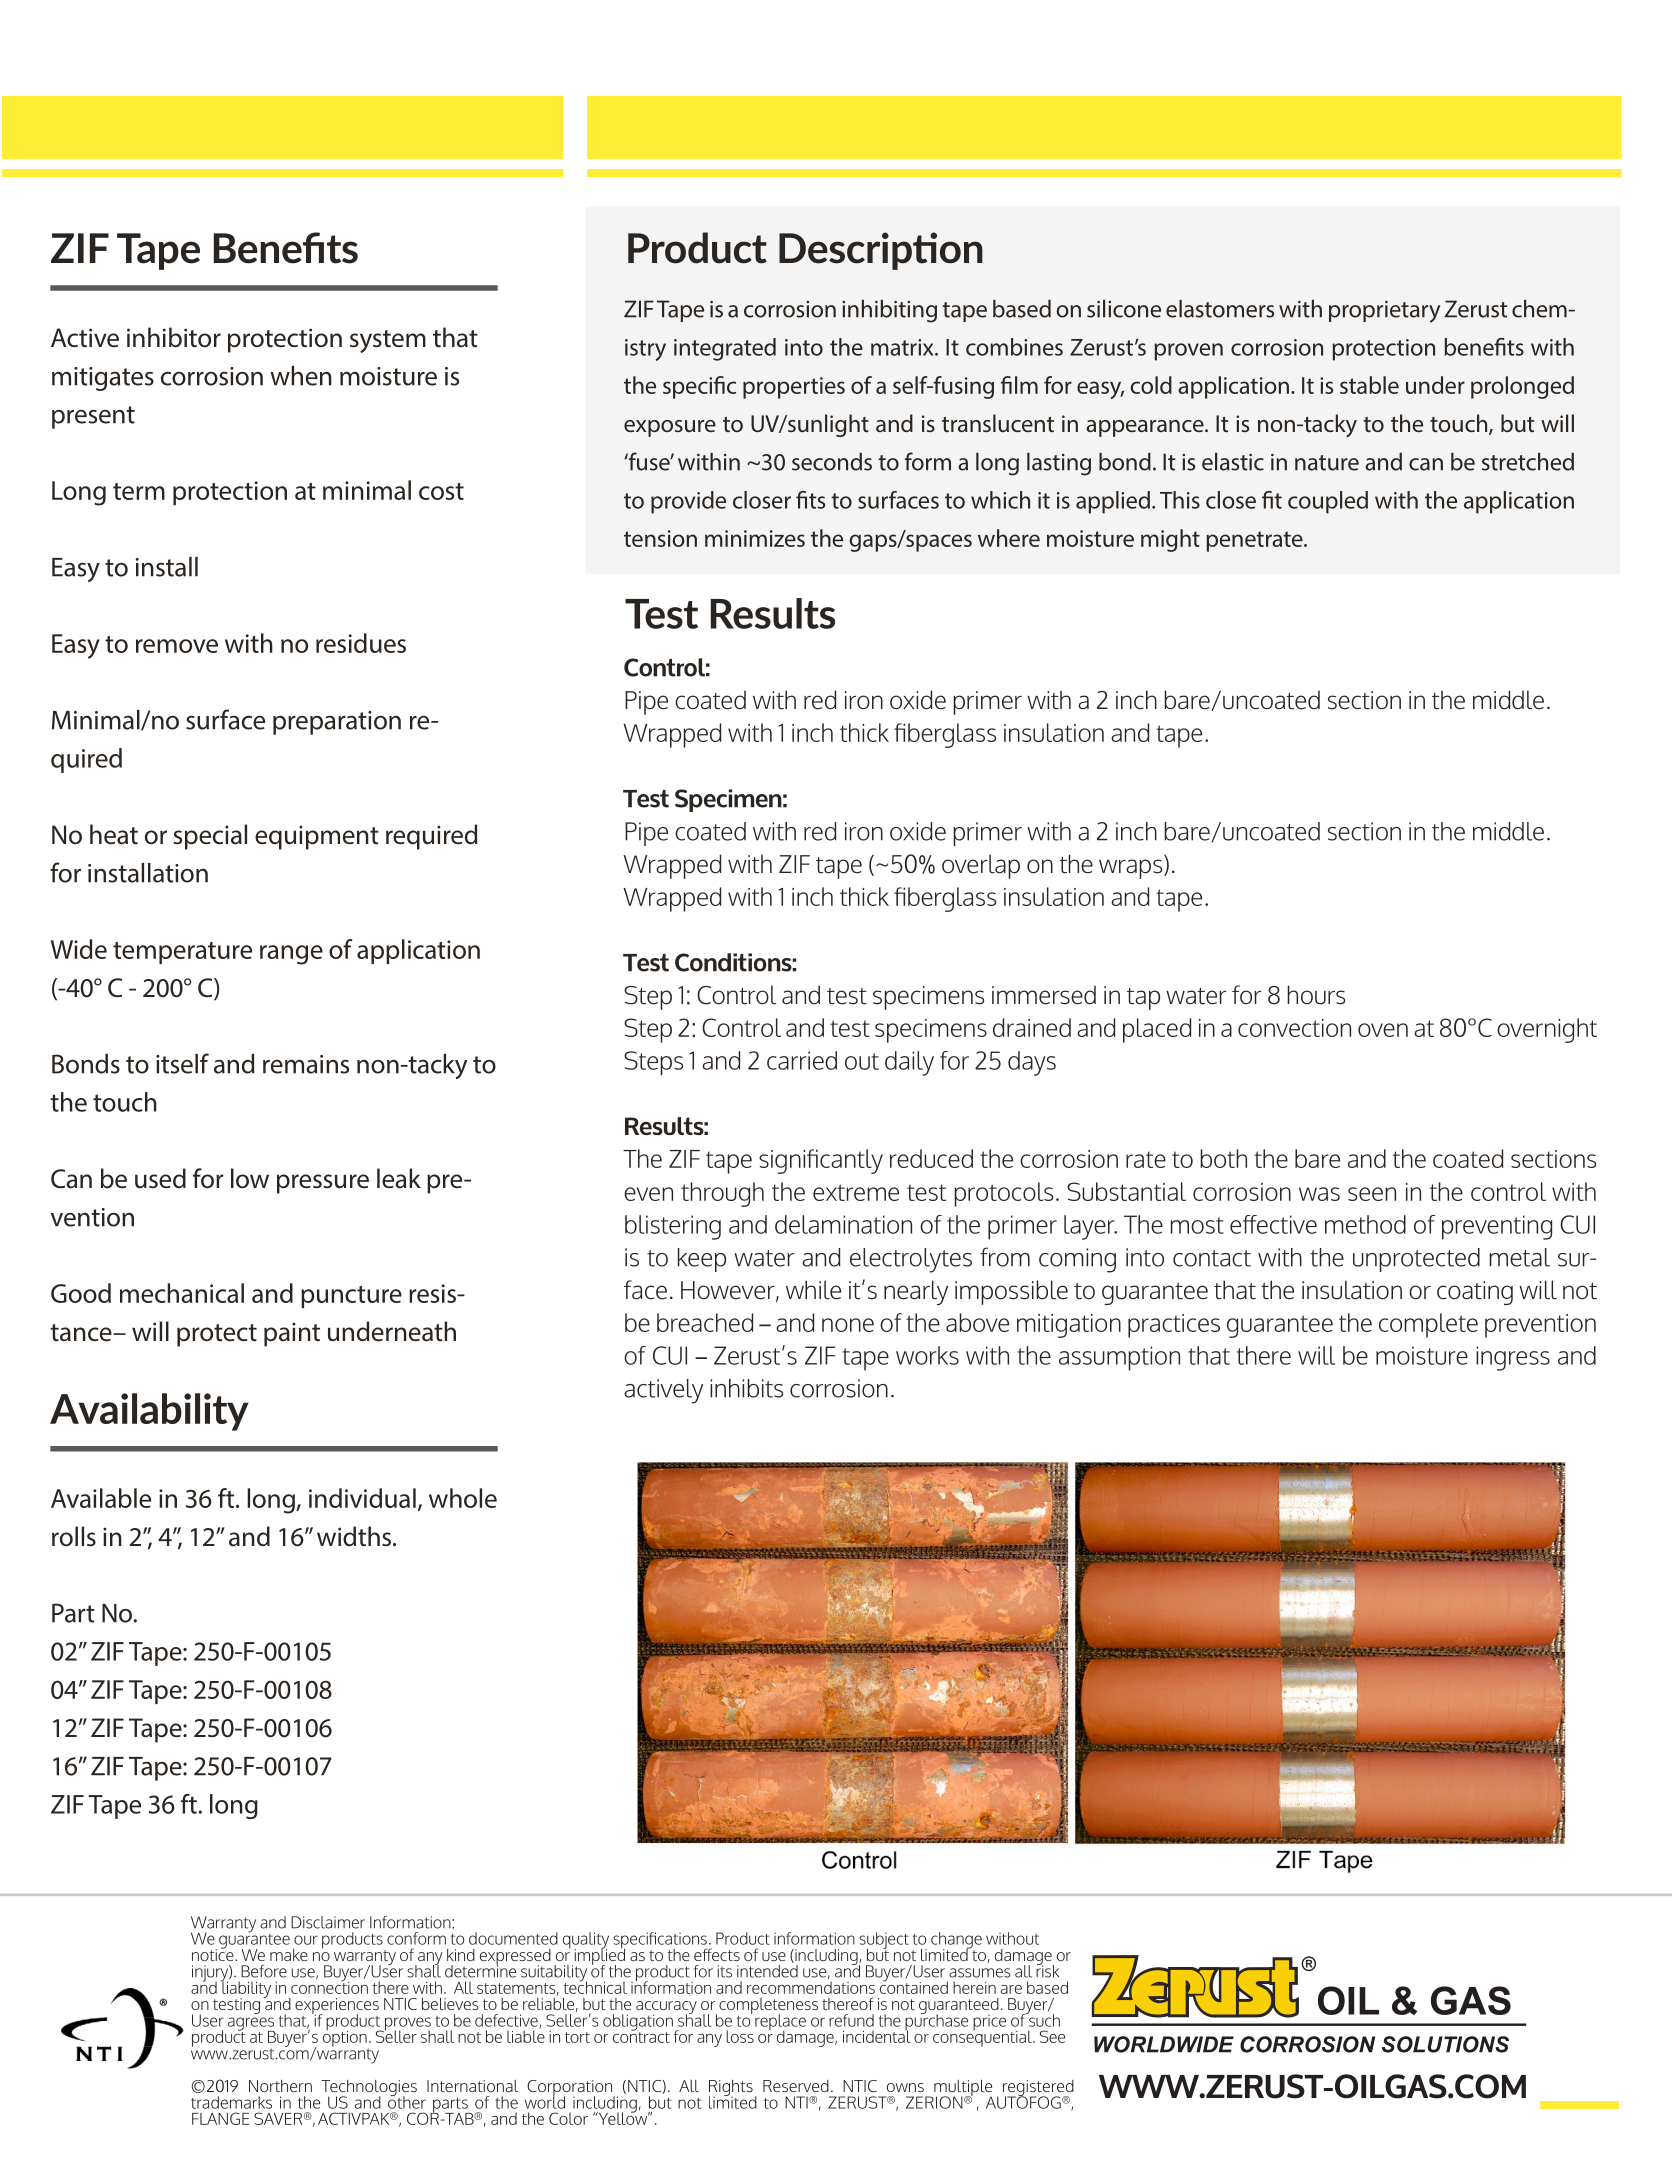 The width and height of the screenshot is (1672, 2163). I want to click on inhibiting, so click(889, 311).
